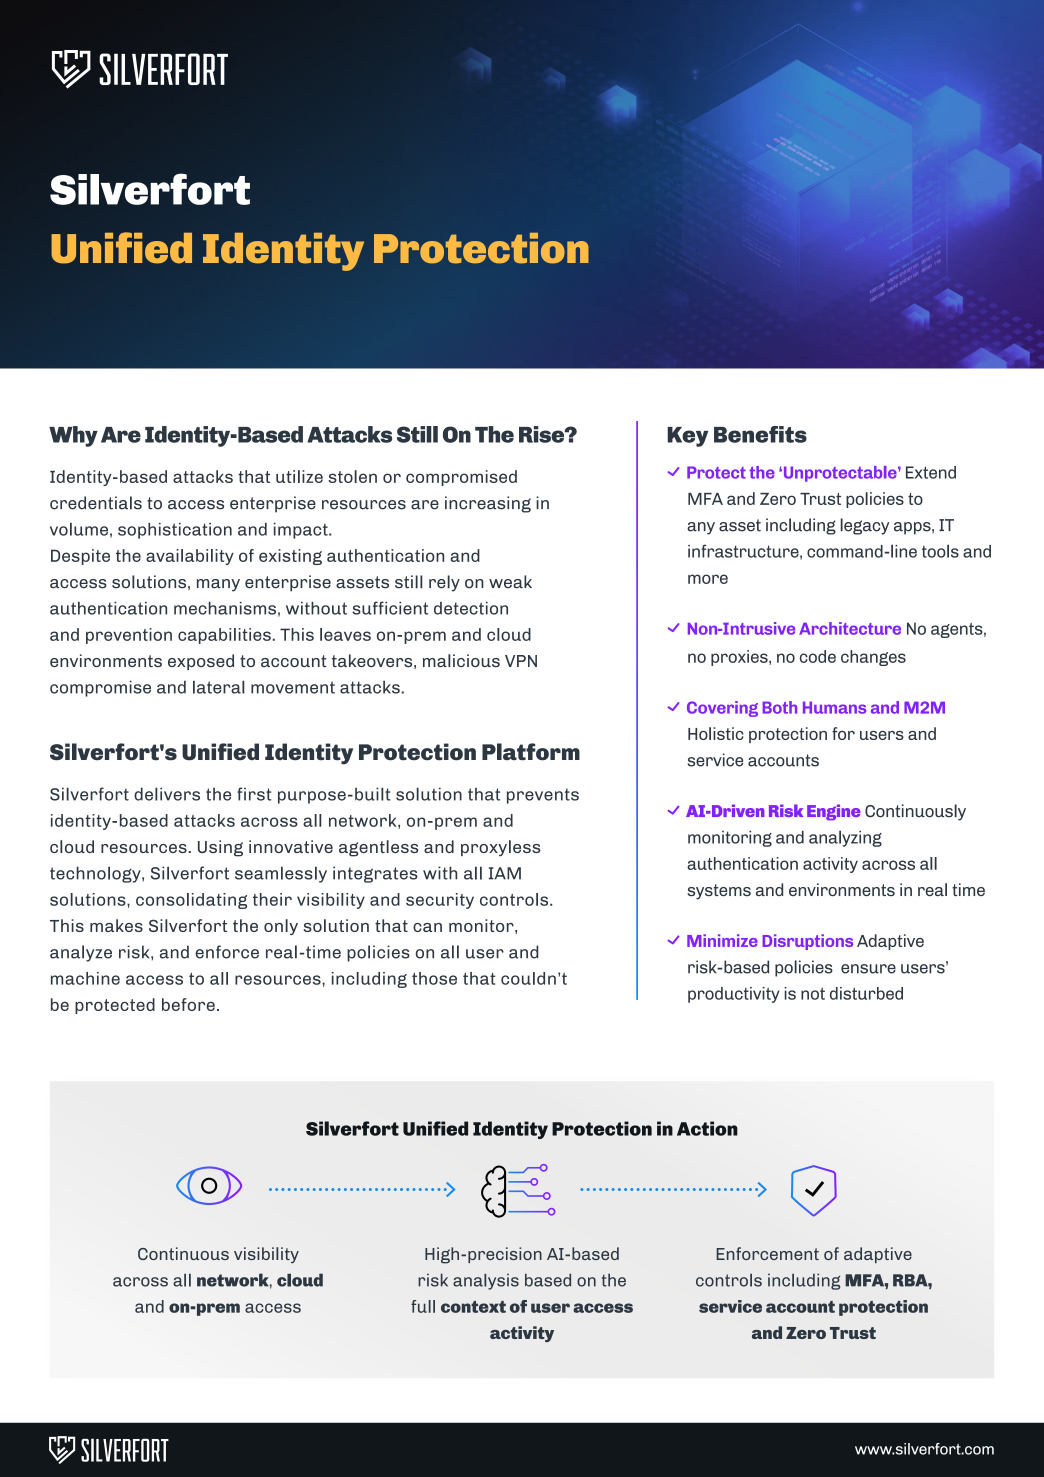 This screenshot has width=1044, height=1477. I want to click on analysis, so click(486, 1282).
